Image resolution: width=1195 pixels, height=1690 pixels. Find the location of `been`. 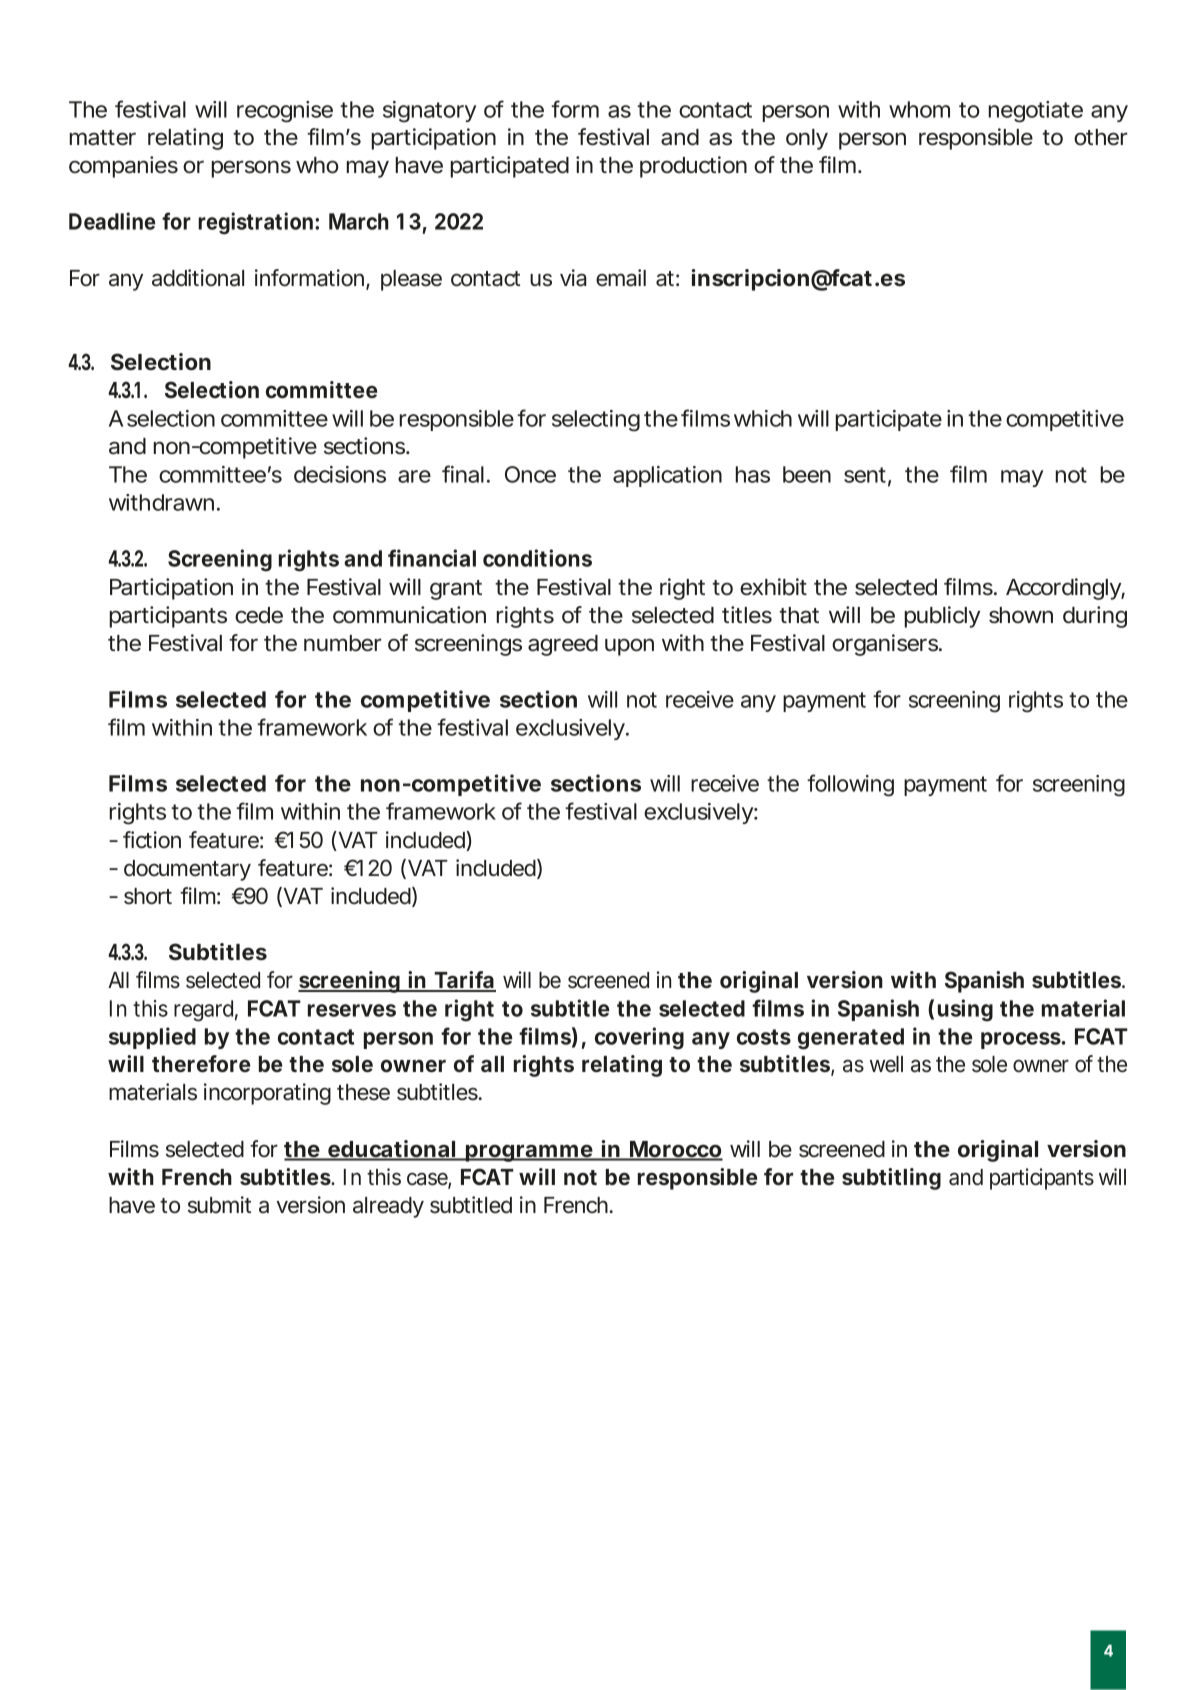

been is located at coordinates (807, 474).
